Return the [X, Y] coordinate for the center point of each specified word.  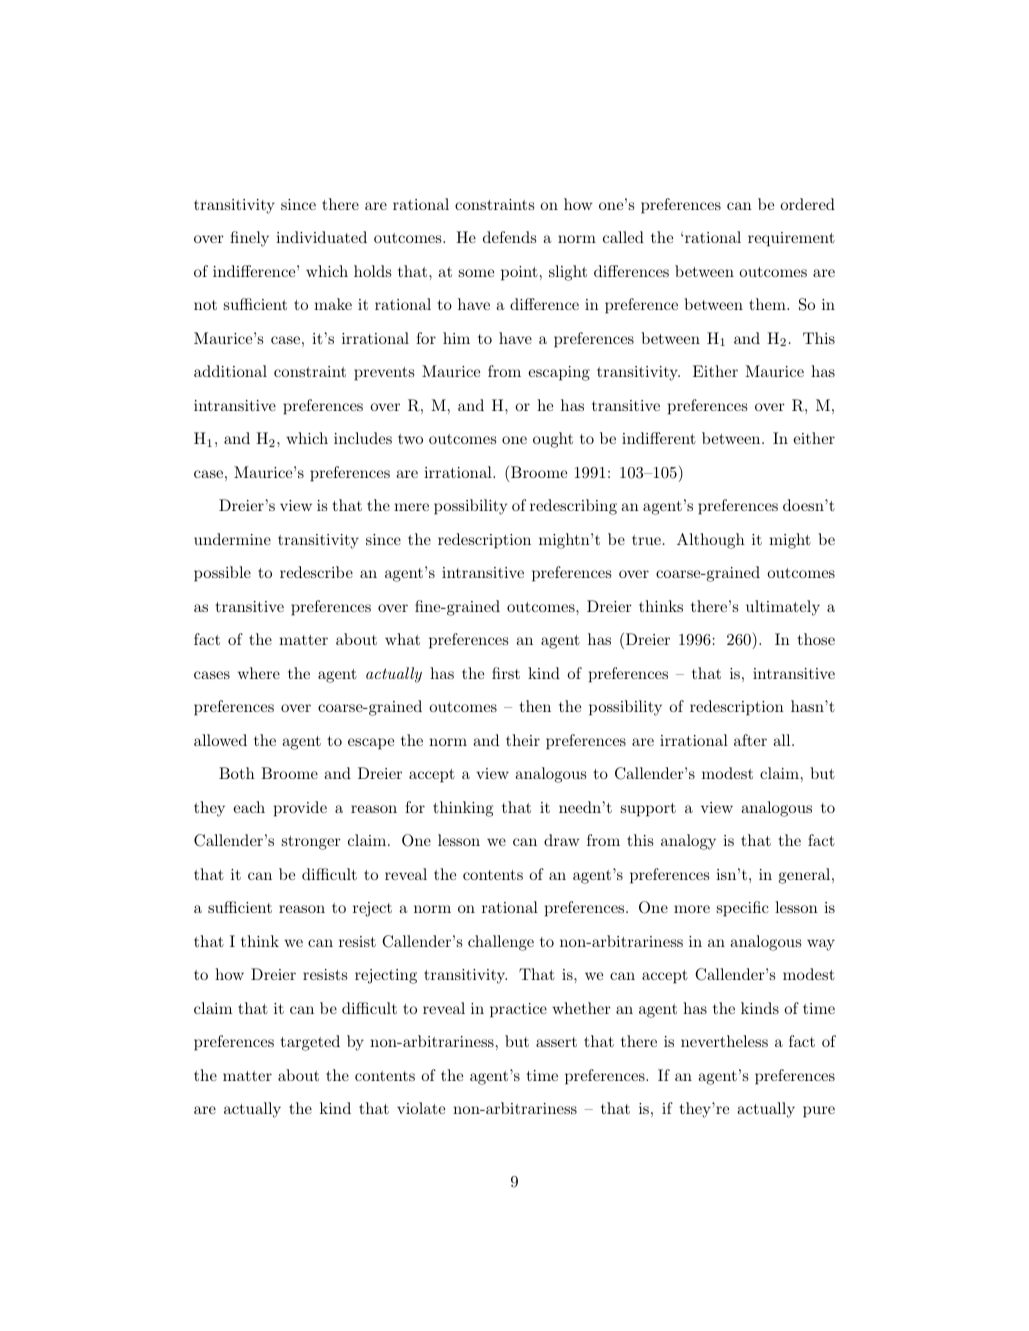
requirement [791, 239]
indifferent [659, 438]
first [506, 673]
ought [553, 440]
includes [363, 438]
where [259, 673]
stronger [311, 843]
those [816, 639]
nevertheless [724, 1041]
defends [509, 237]
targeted [310, 1043]
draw [562, 840]
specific [742, 909]
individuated [321, 237]
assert [556, 1042]
